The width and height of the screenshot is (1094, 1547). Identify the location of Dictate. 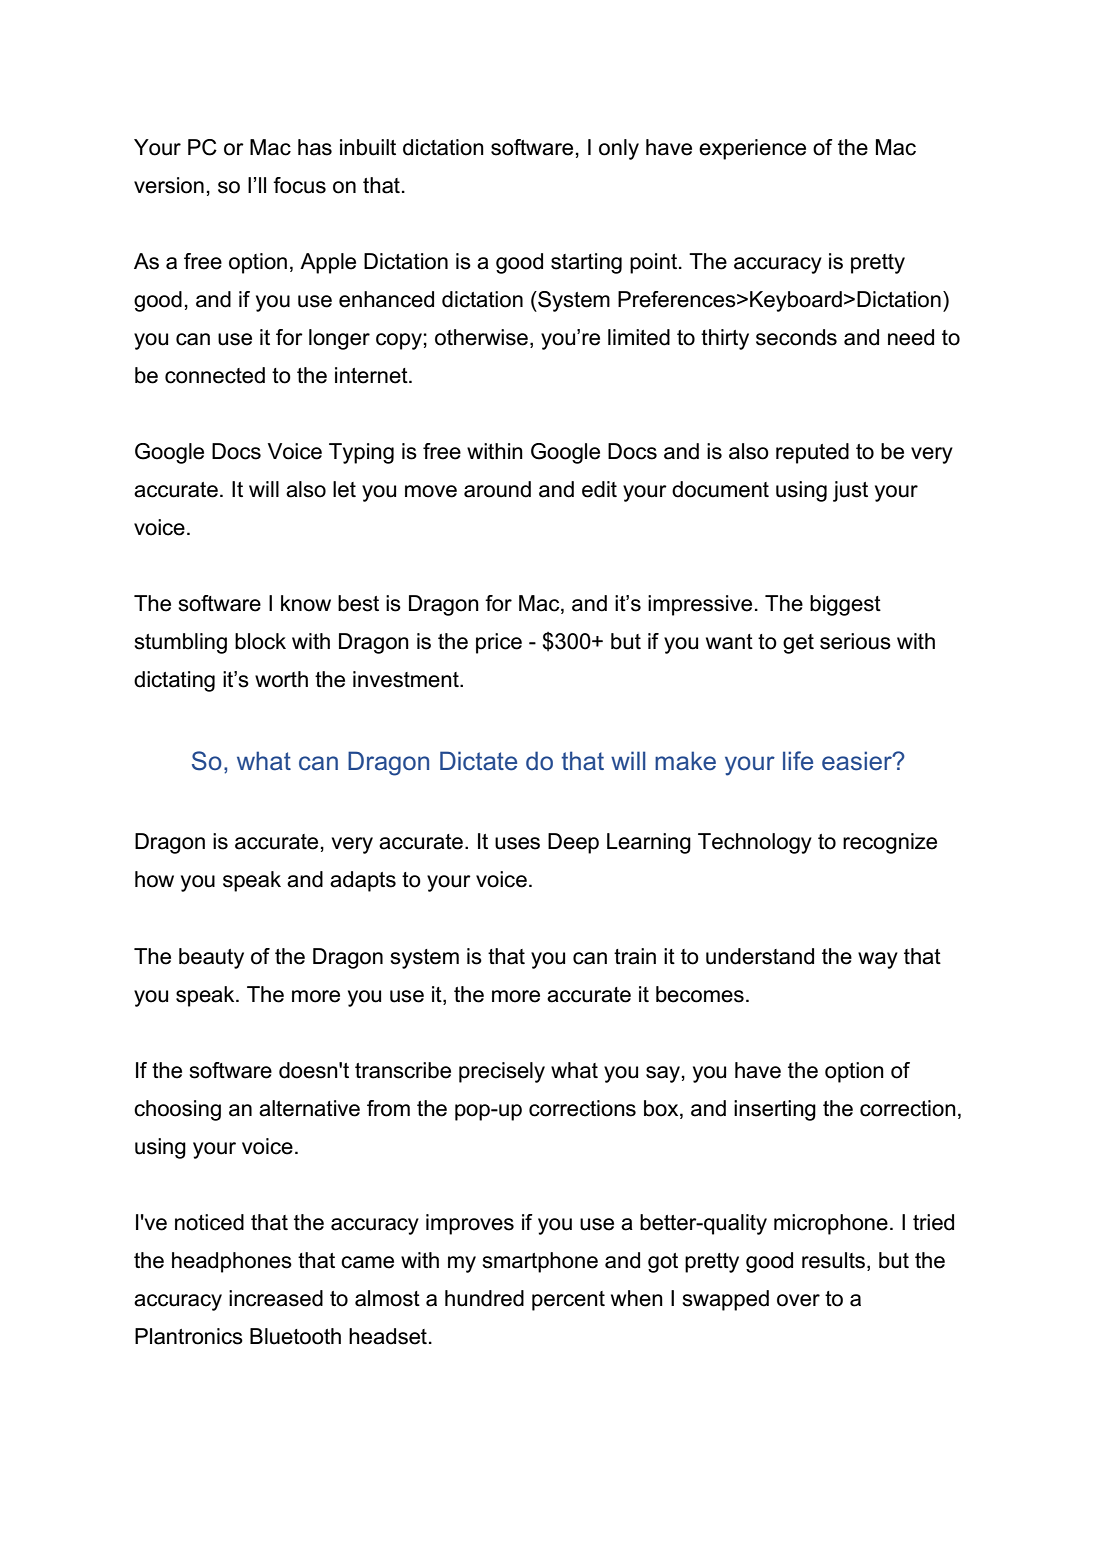
(478, 761).
